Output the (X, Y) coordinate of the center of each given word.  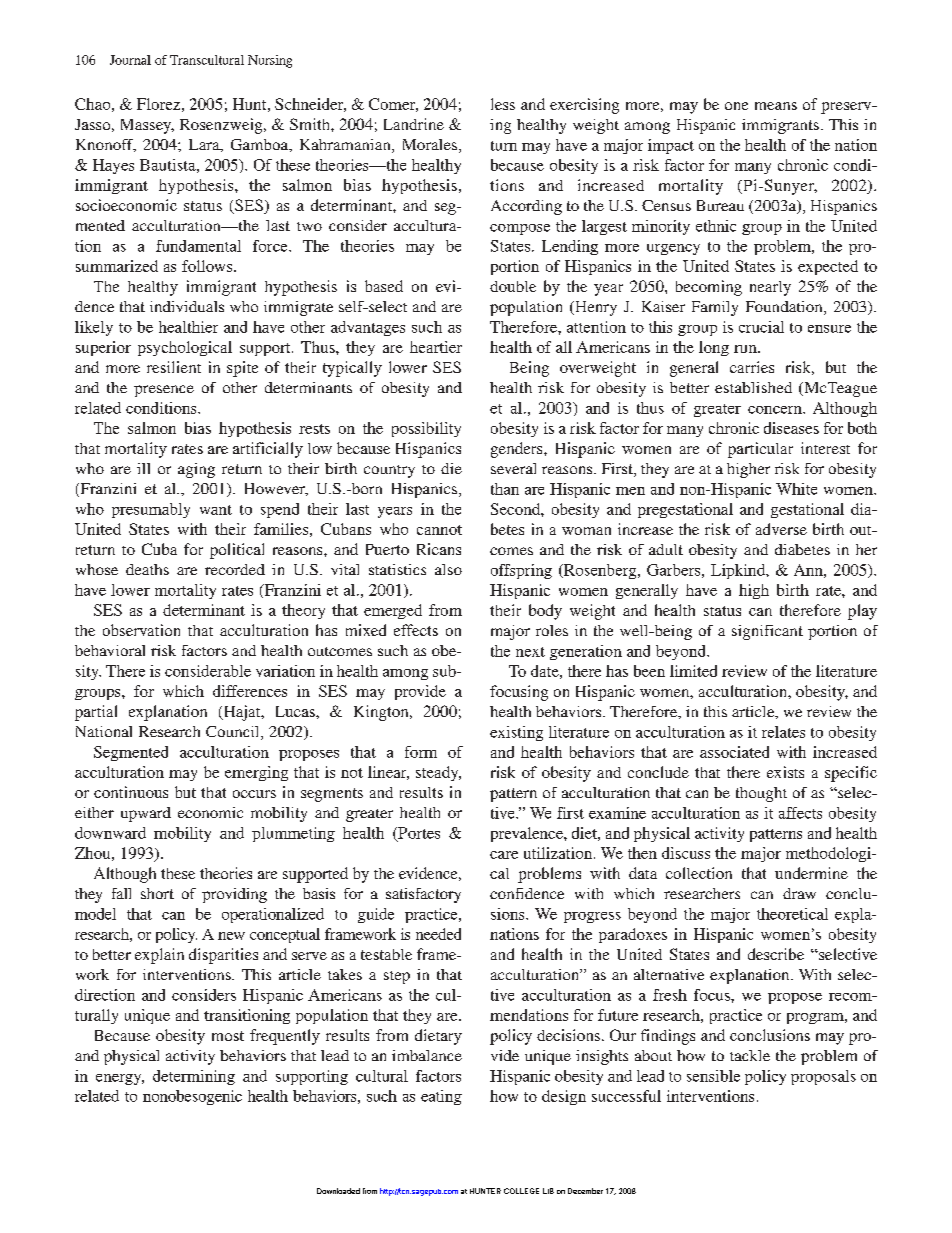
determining (194, 1077)
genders (518, 450)
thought (761, 794)
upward (146, 814)
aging (196, 470)
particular (760, 450)
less (503, 104)
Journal (130, 60)
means (776, 106)
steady (438, 773)
